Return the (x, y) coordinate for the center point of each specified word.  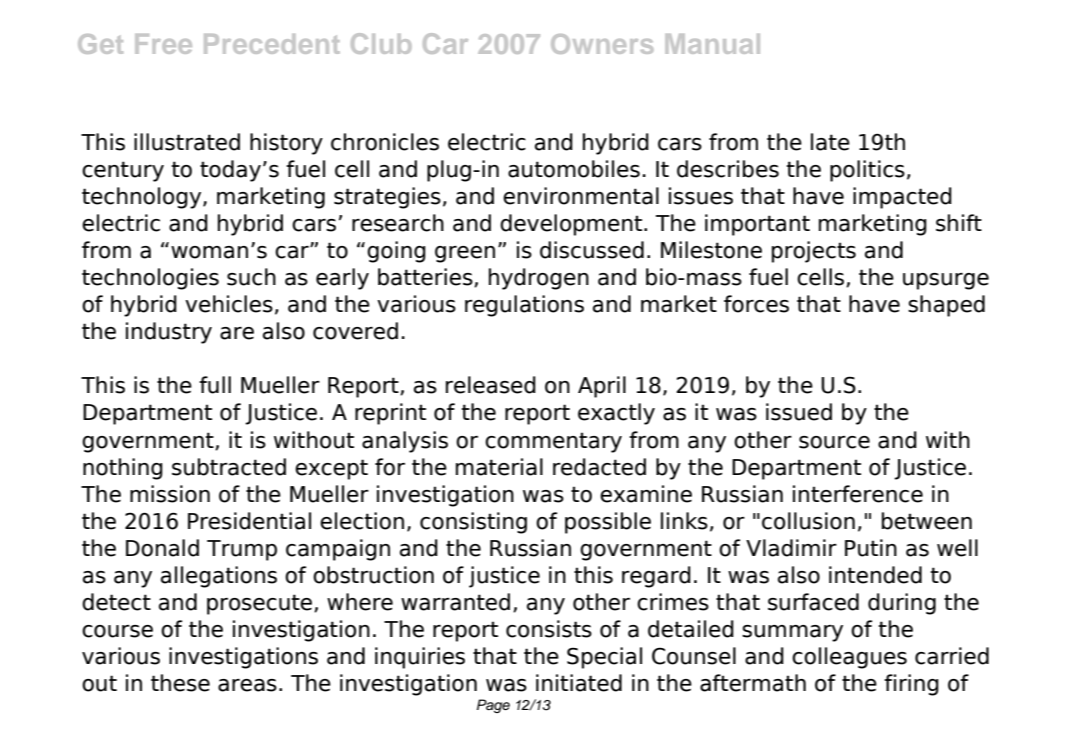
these (180, 683)
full (215, 385)
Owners (602, 44)
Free (163, 44)
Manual (712, 44)
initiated (579, 683)
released (491, 385)
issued (799, 412)
